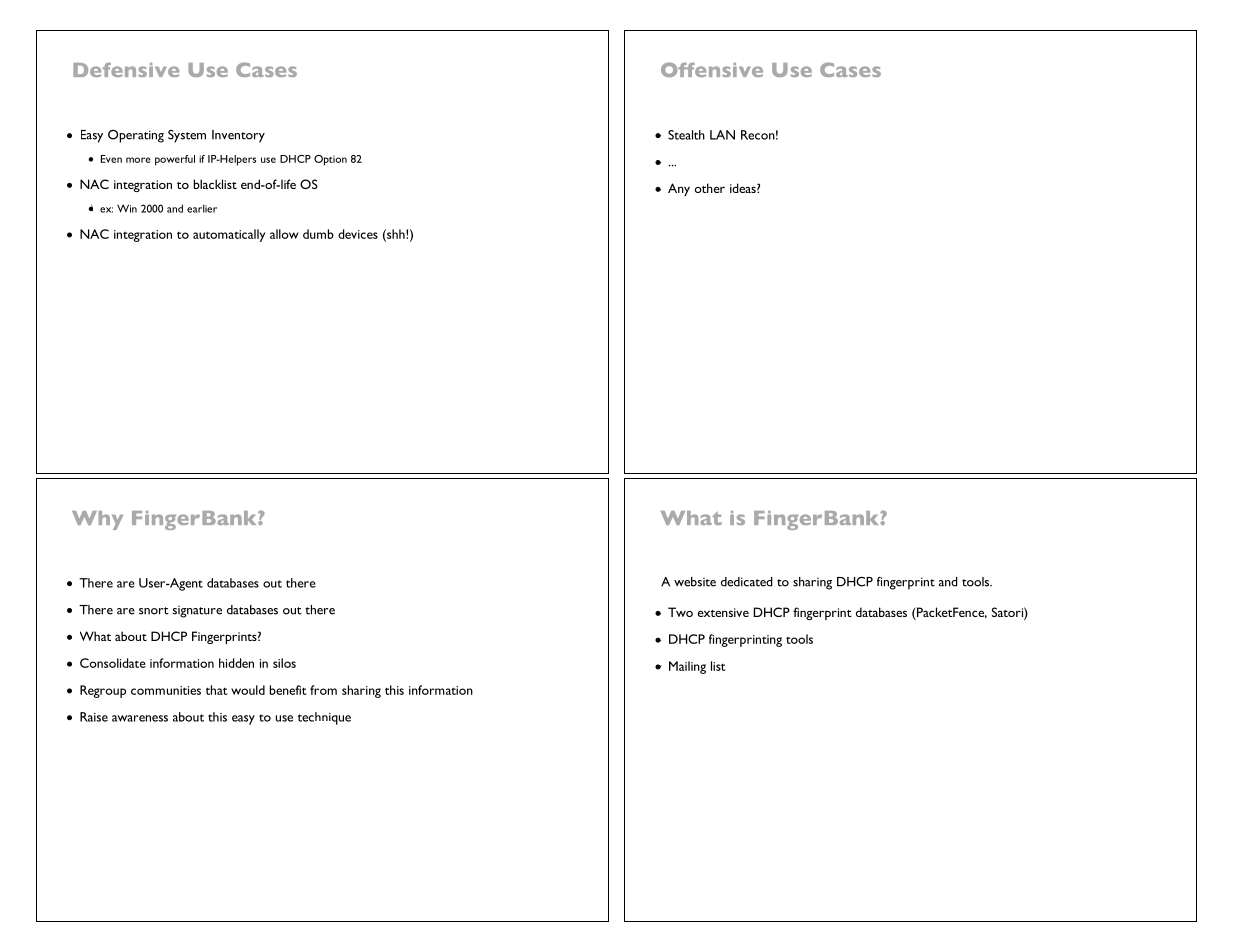 The image size is (1233, 952). I want to click on from, so click(323, 690).
